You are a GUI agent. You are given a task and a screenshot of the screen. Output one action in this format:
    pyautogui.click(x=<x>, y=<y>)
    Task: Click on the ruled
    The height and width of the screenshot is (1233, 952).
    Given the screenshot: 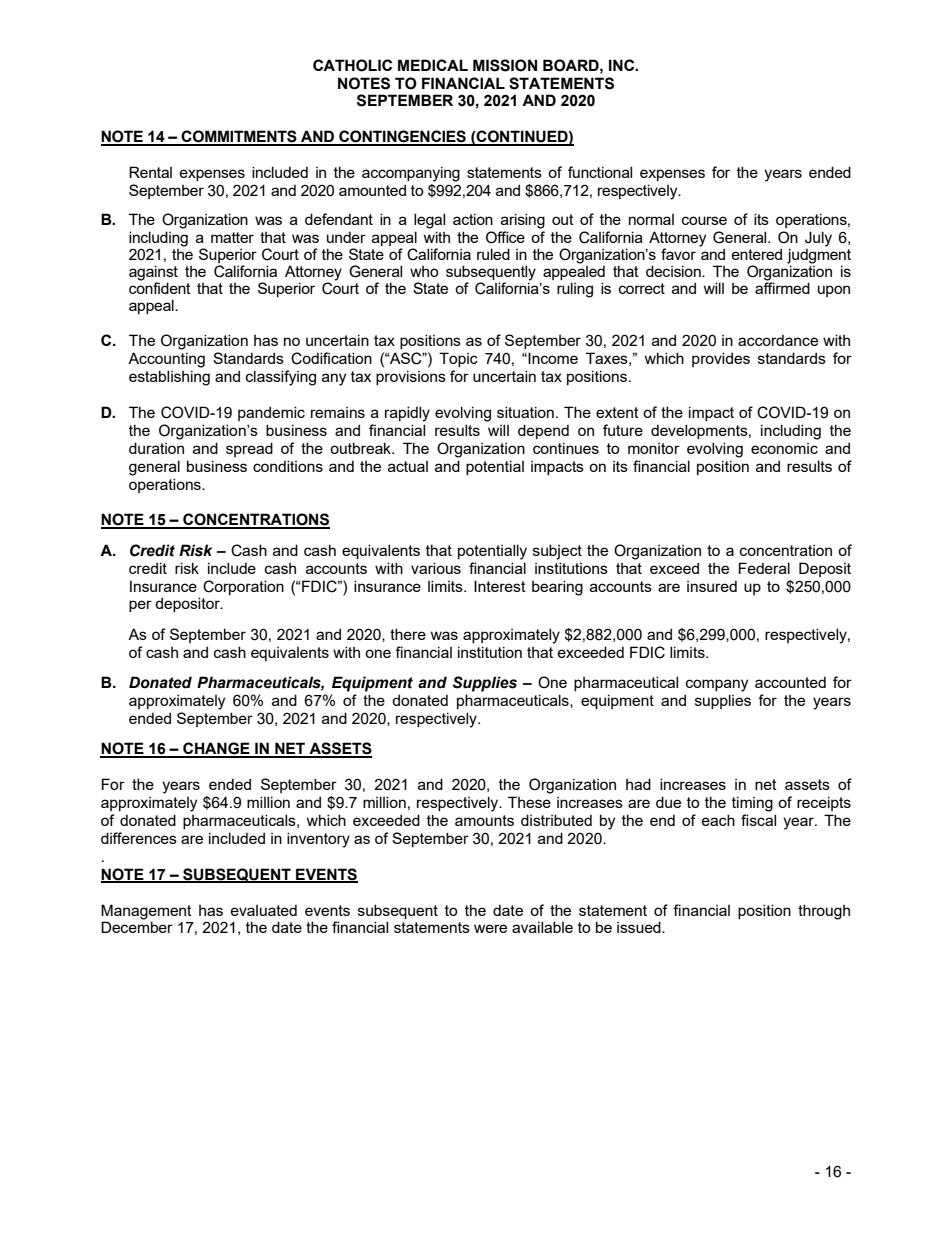 What is the action you would take?
    pyautogui.click(x=493, y=254)
